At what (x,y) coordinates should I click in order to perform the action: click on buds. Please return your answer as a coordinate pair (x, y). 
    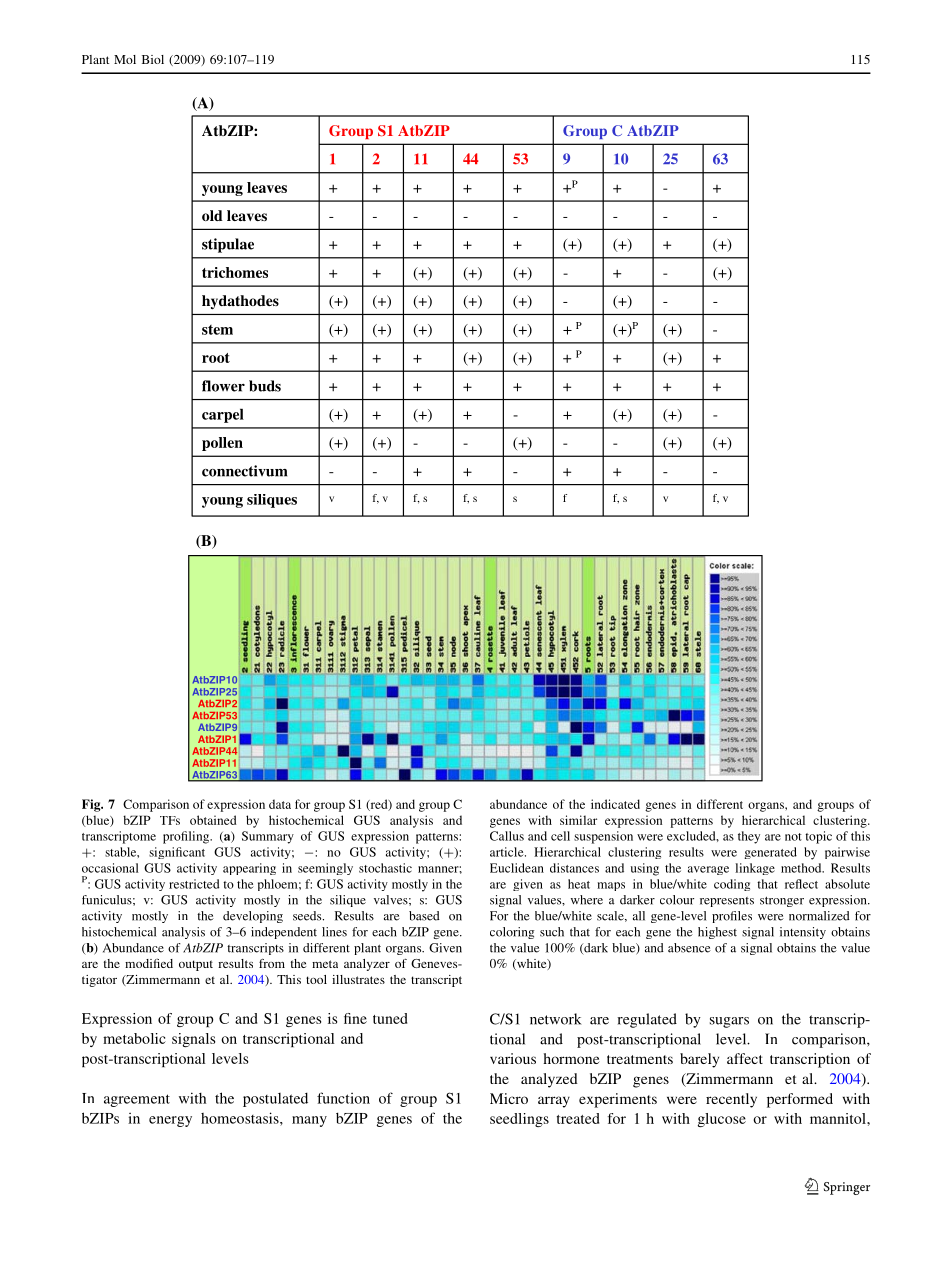
    Looking at the image, I should click on (265, 386).
